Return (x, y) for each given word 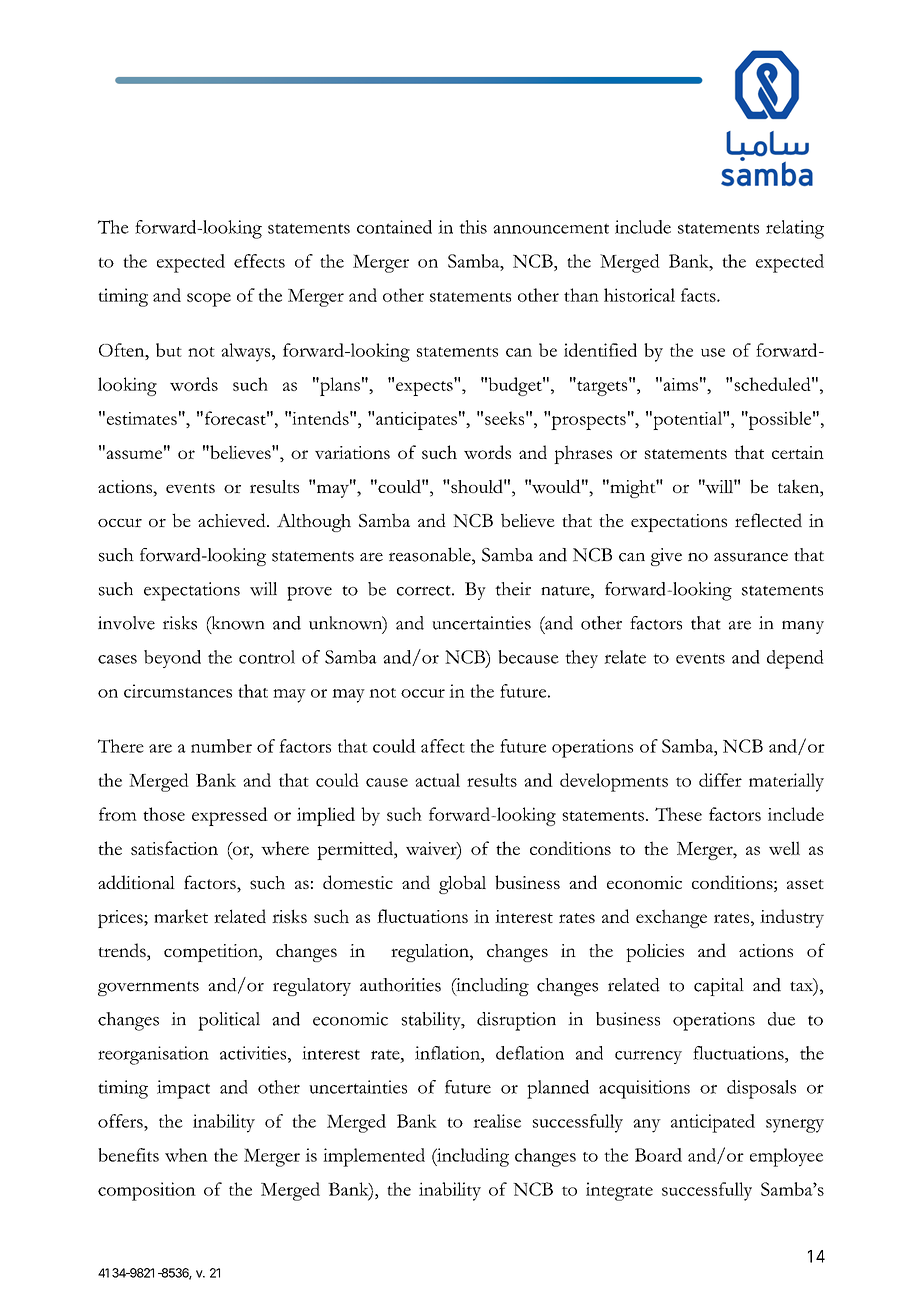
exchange (671, 918)
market (181, 916)
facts (699, 295)
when (186, 1155)
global (462, 884)
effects (259, 261)
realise (497, 1121)
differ (720, 780)
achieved (233, 520)
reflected (768, 520)
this (473, 227)
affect (443, 746)
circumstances (178, 691)
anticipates (416, 421)
